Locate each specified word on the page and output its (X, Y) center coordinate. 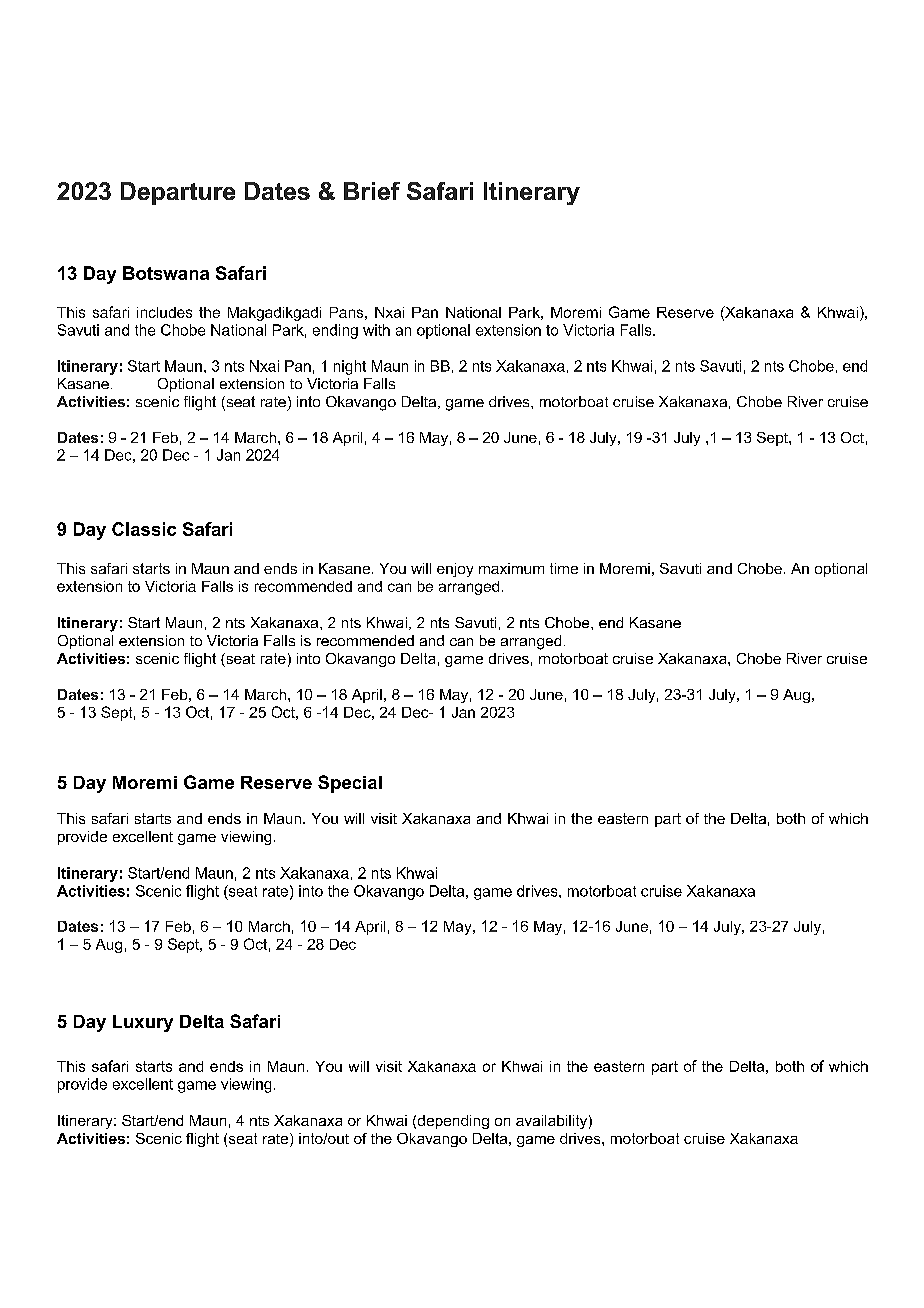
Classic (144, 529)
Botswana (166, 273)
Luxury (143, 1023)
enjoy (455, 570)
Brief (372, 191)
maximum (511, 568)
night (350, 367)
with (376, 330)
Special (350, 784)
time (564, 568)
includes (164, 312)
